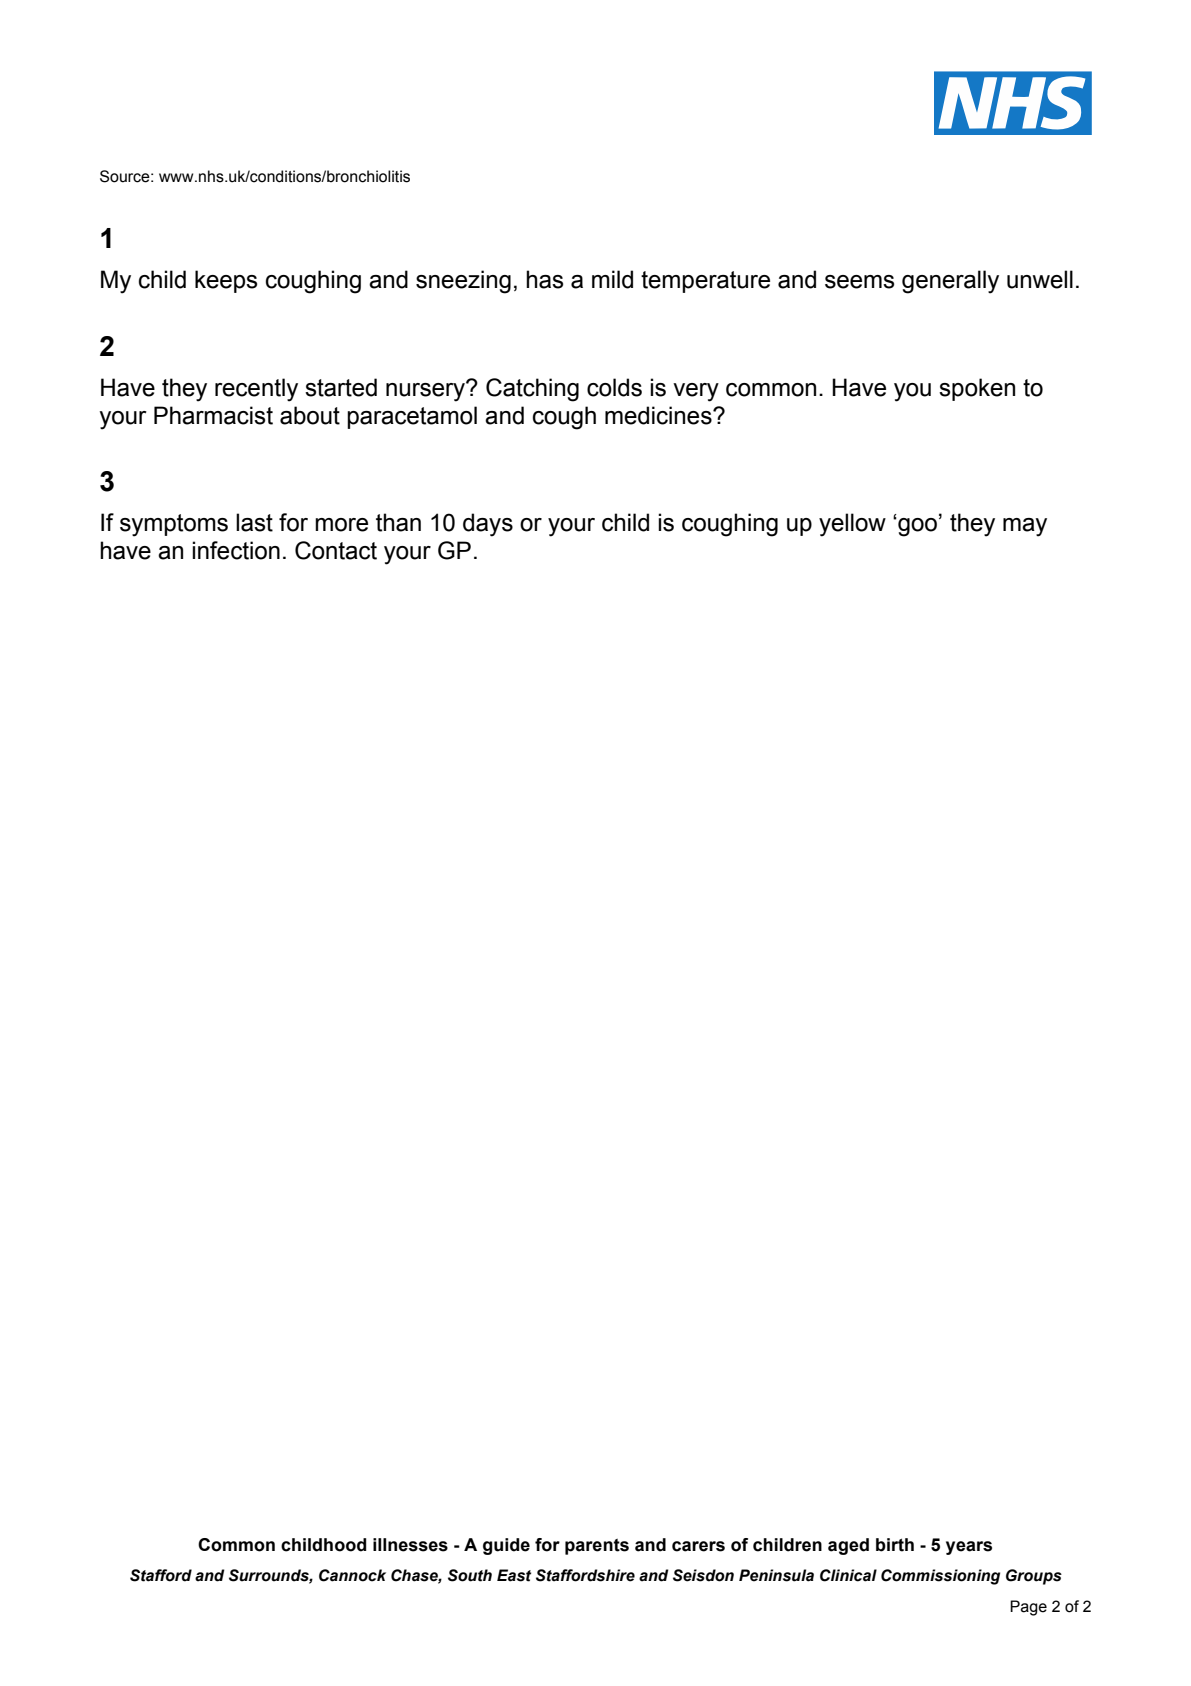  I want to click on parents, so click(597, 1547).
